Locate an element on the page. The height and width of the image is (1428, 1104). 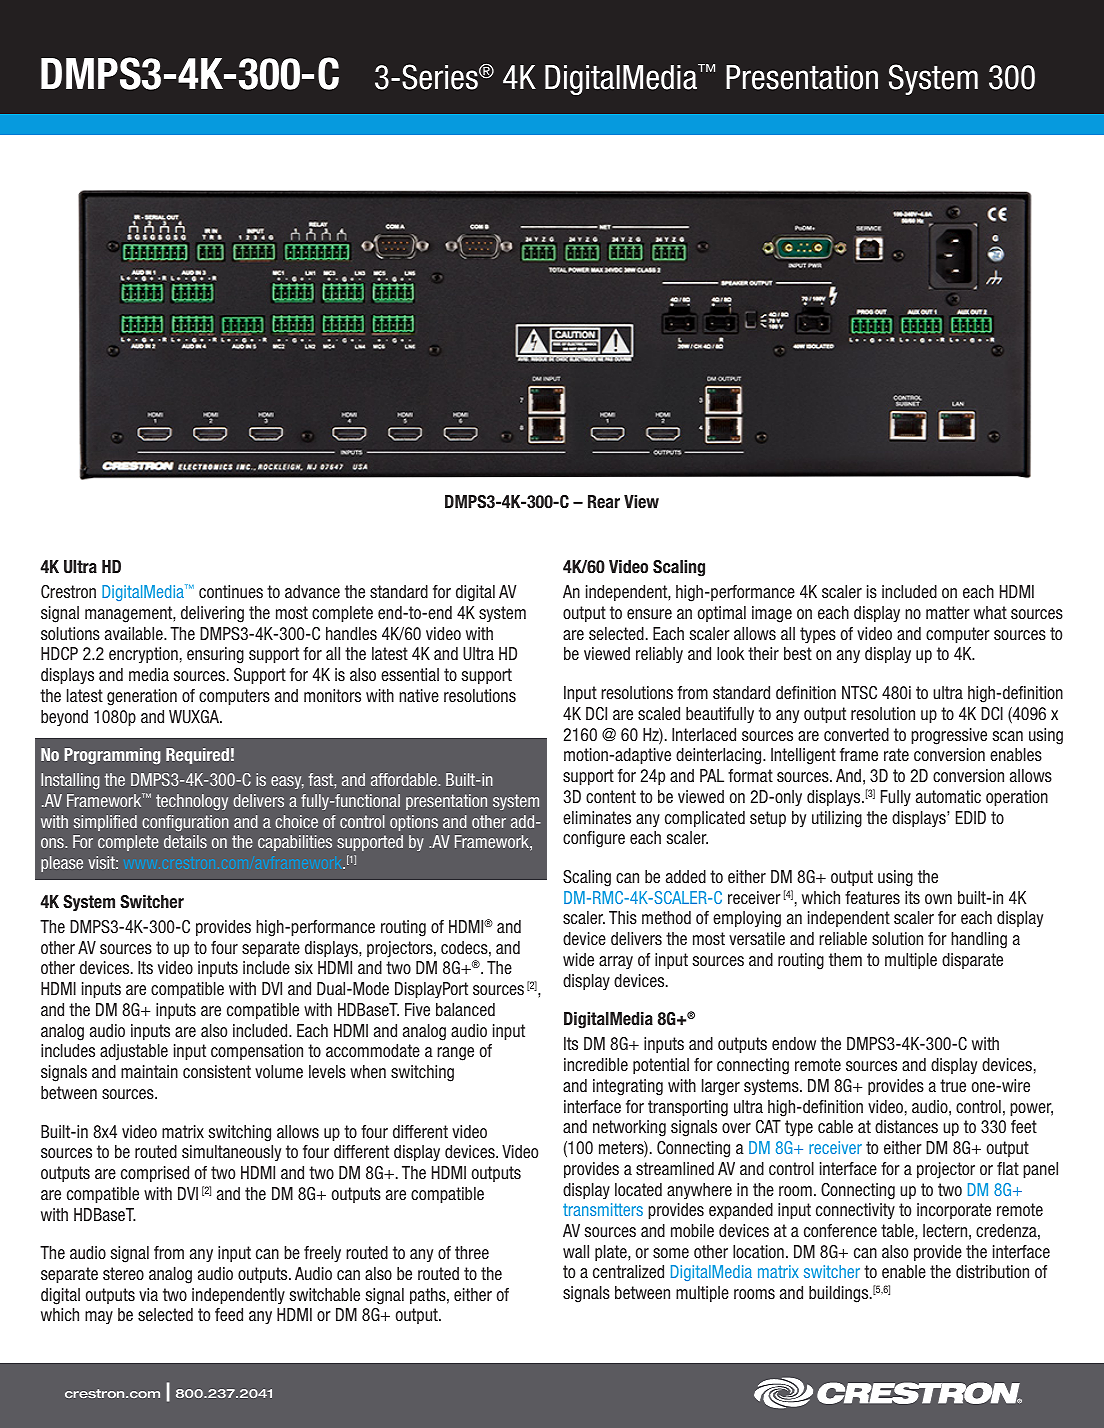
please is located at coordinates (62, 864).
